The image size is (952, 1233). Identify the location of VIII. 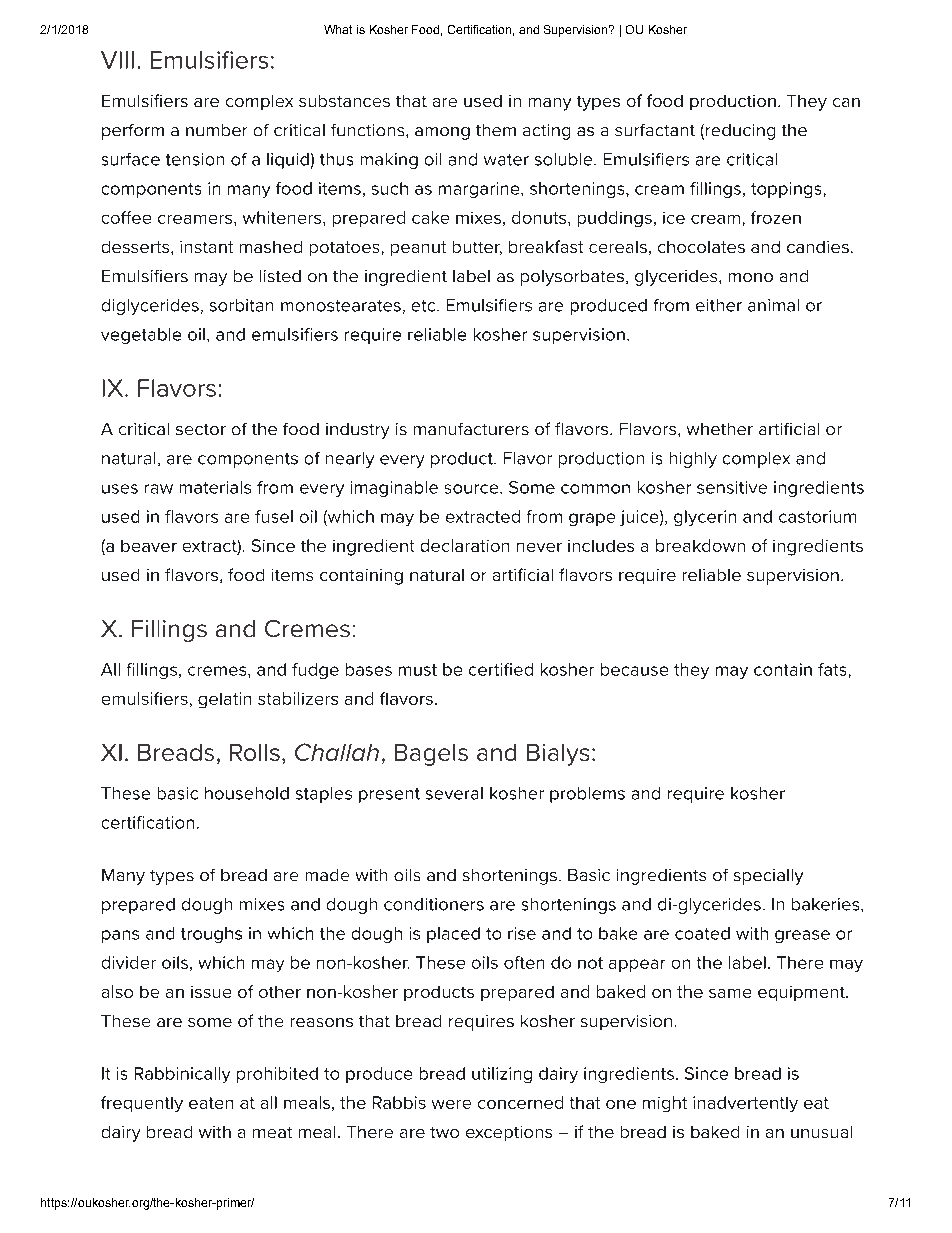
(117, 60).
